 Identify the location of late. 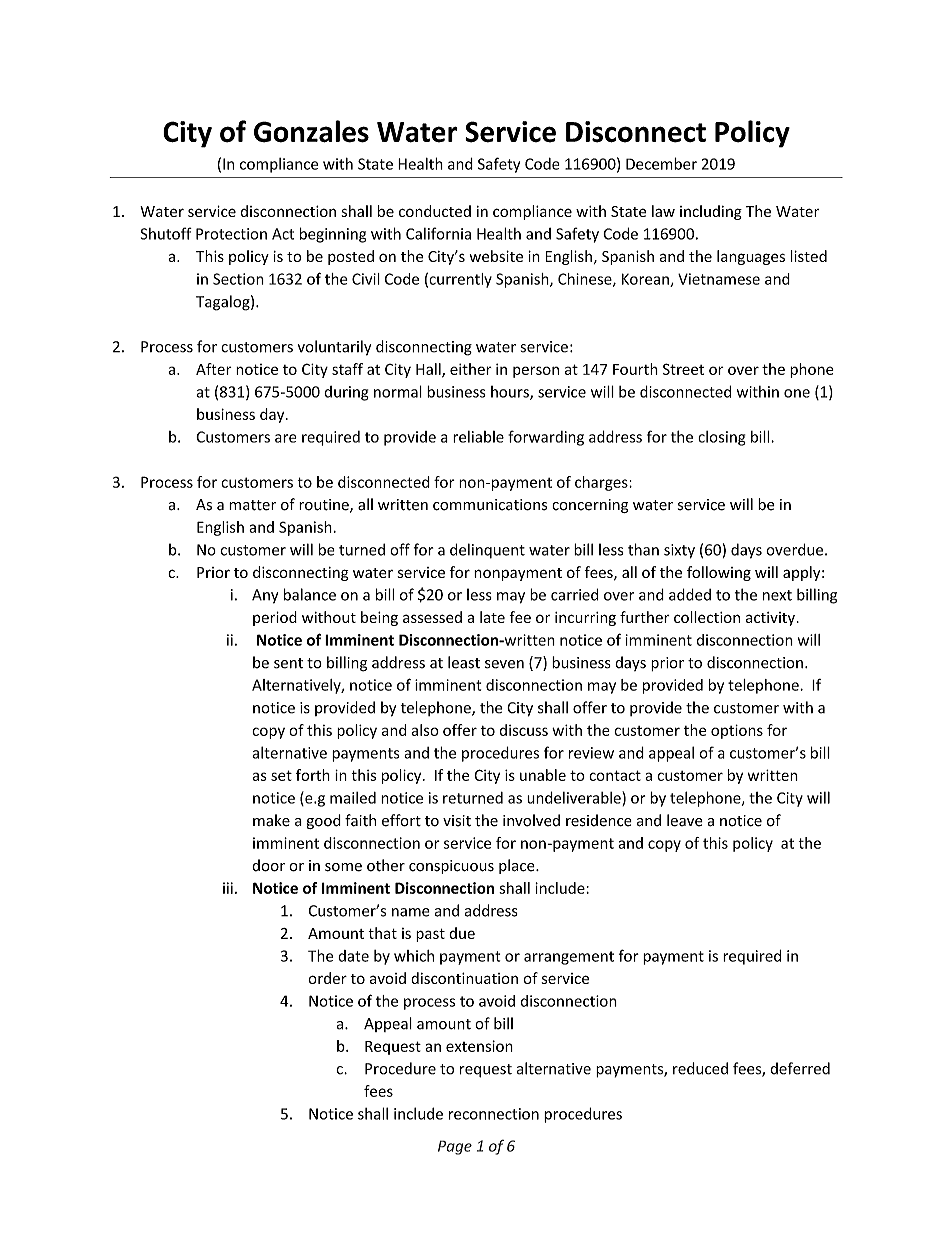
(492, 617).
